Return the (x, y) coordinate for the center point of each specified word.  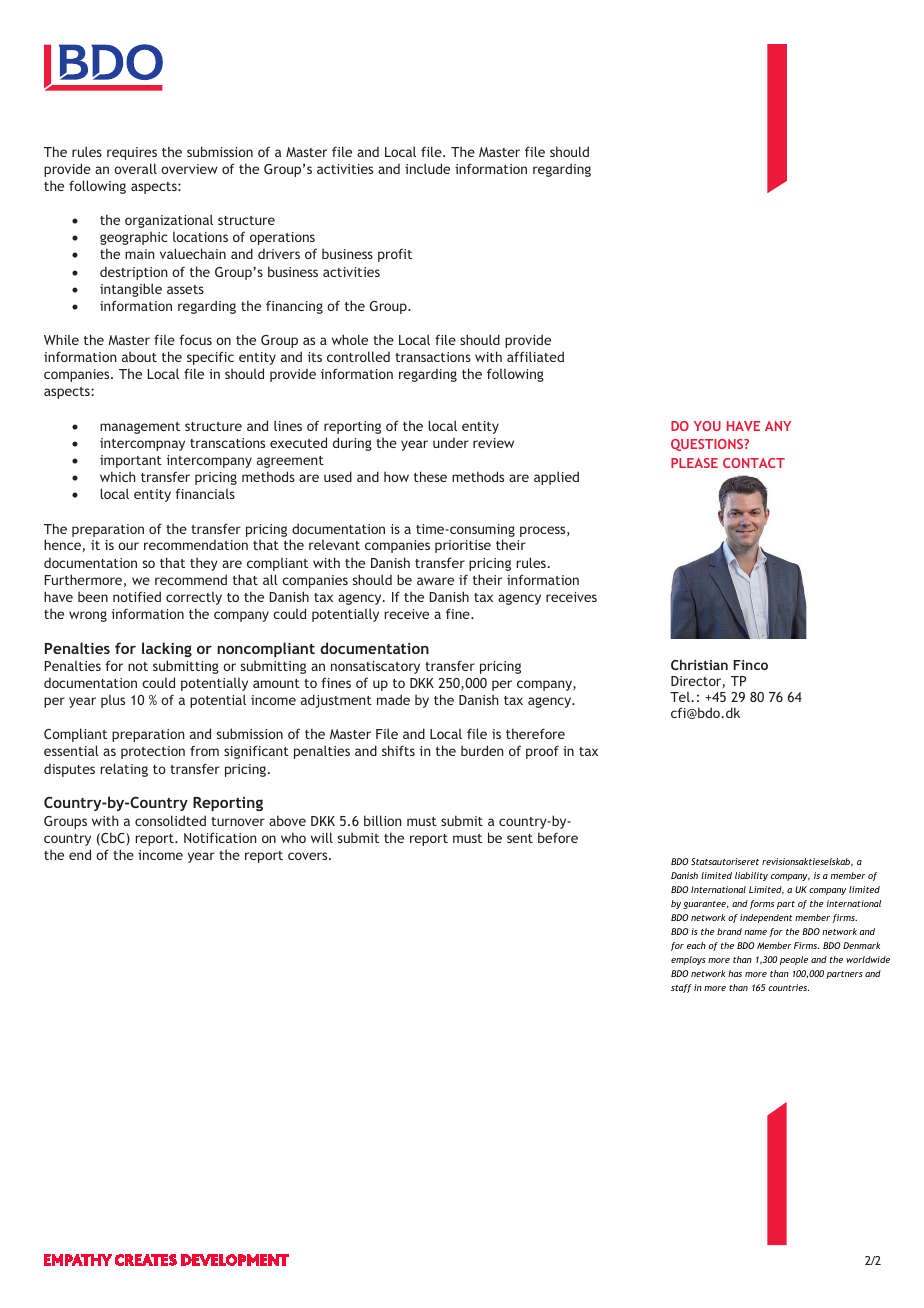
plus (113, 701)
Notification (220, 837)
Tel (681, 696)
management (140, 428)
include (427, 168)
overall (135, 168)
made (393, 699)
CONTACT (754, 463)
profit (395, 255)
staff (681, 988)
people (794, 960)
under (451, 442)
